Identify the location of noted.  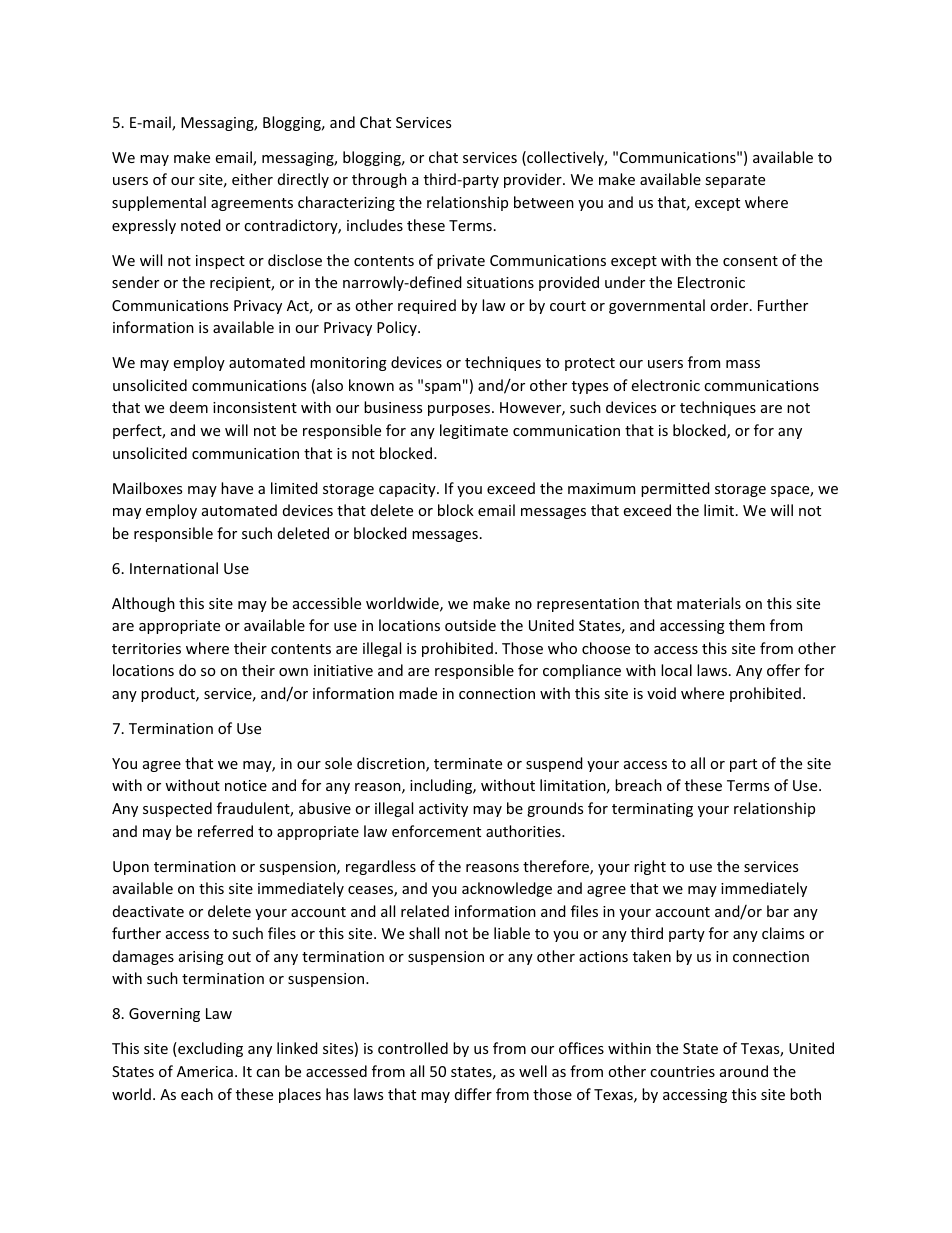
(201, 225).
